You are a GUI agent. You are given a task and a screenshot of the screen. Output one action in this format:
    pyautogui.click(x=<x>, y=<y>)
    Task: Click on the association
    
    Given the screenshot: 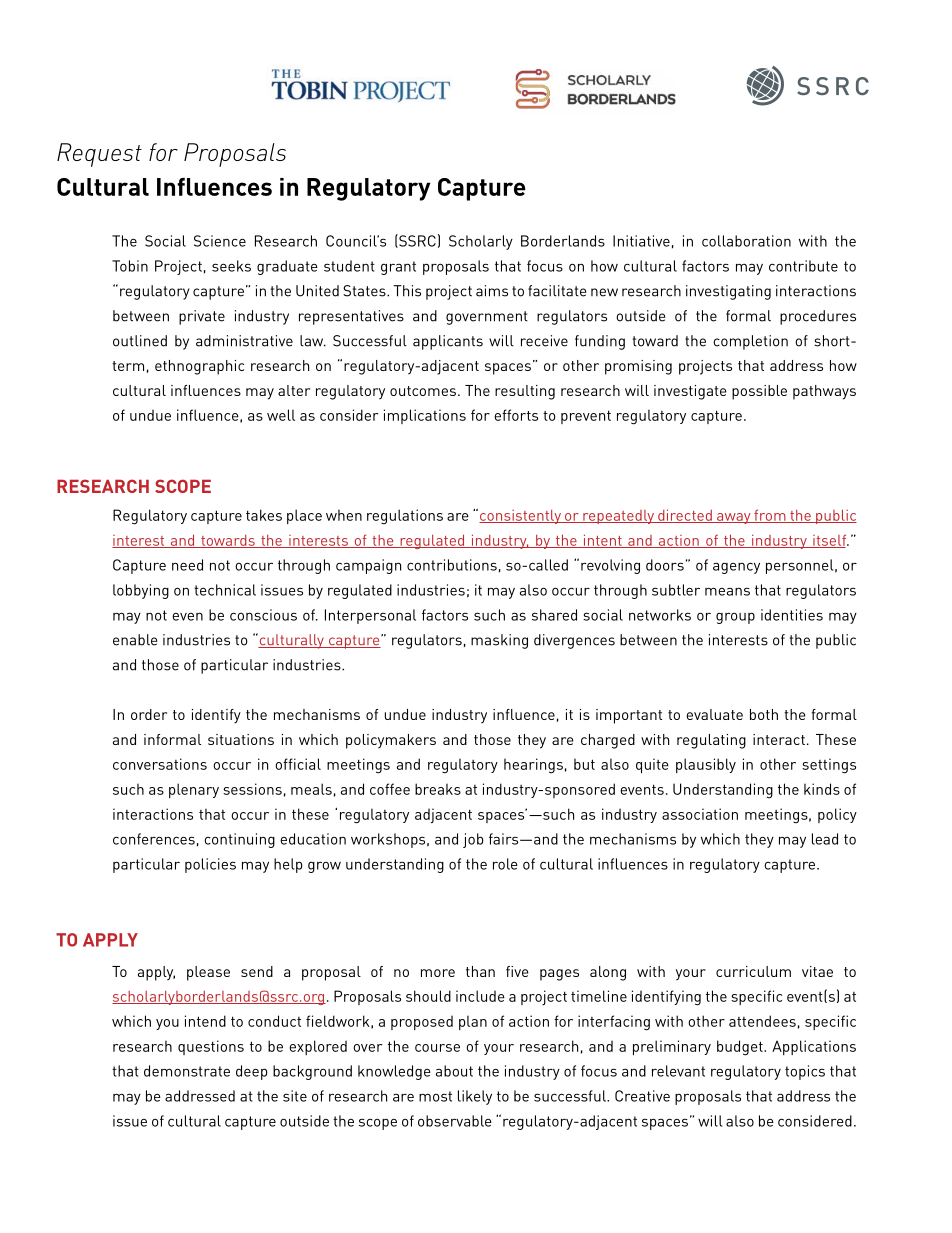 What is the action you would take?
    pyautogui.click(x=700, y=814)
